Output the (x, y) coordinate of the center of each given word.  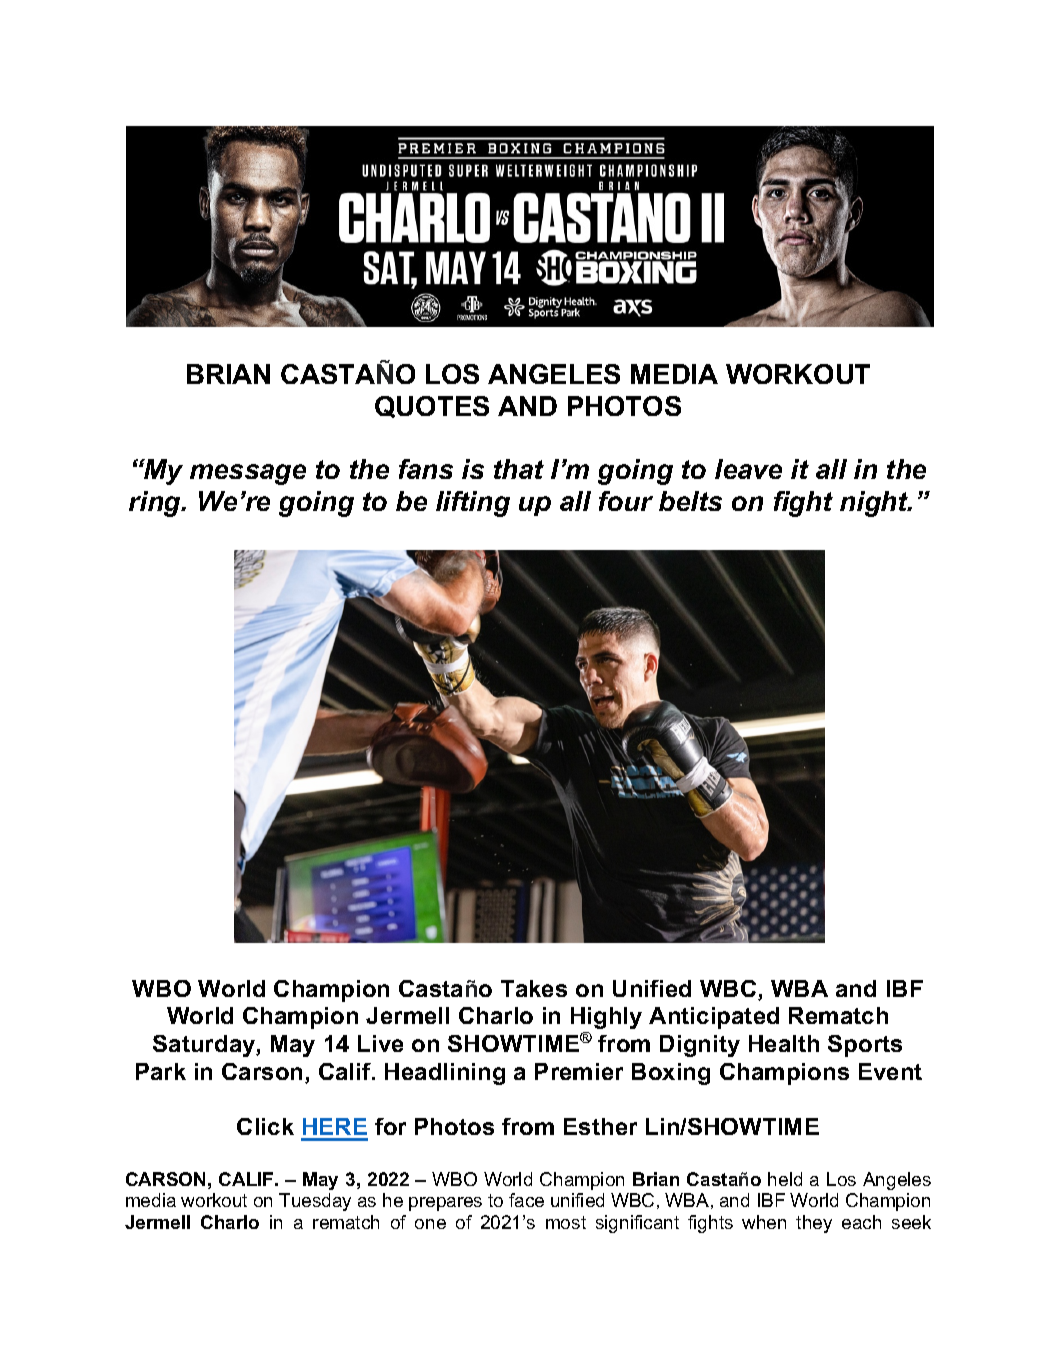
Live (380, 1043)
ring (156, 504)
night (875, 504)
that (519, 469)
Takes (534, 988)
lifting (473, 504)
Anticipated (714, 1018)
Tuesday (315, 1202)
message (248, 474)
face (526, 1200)
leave (748, 469)
